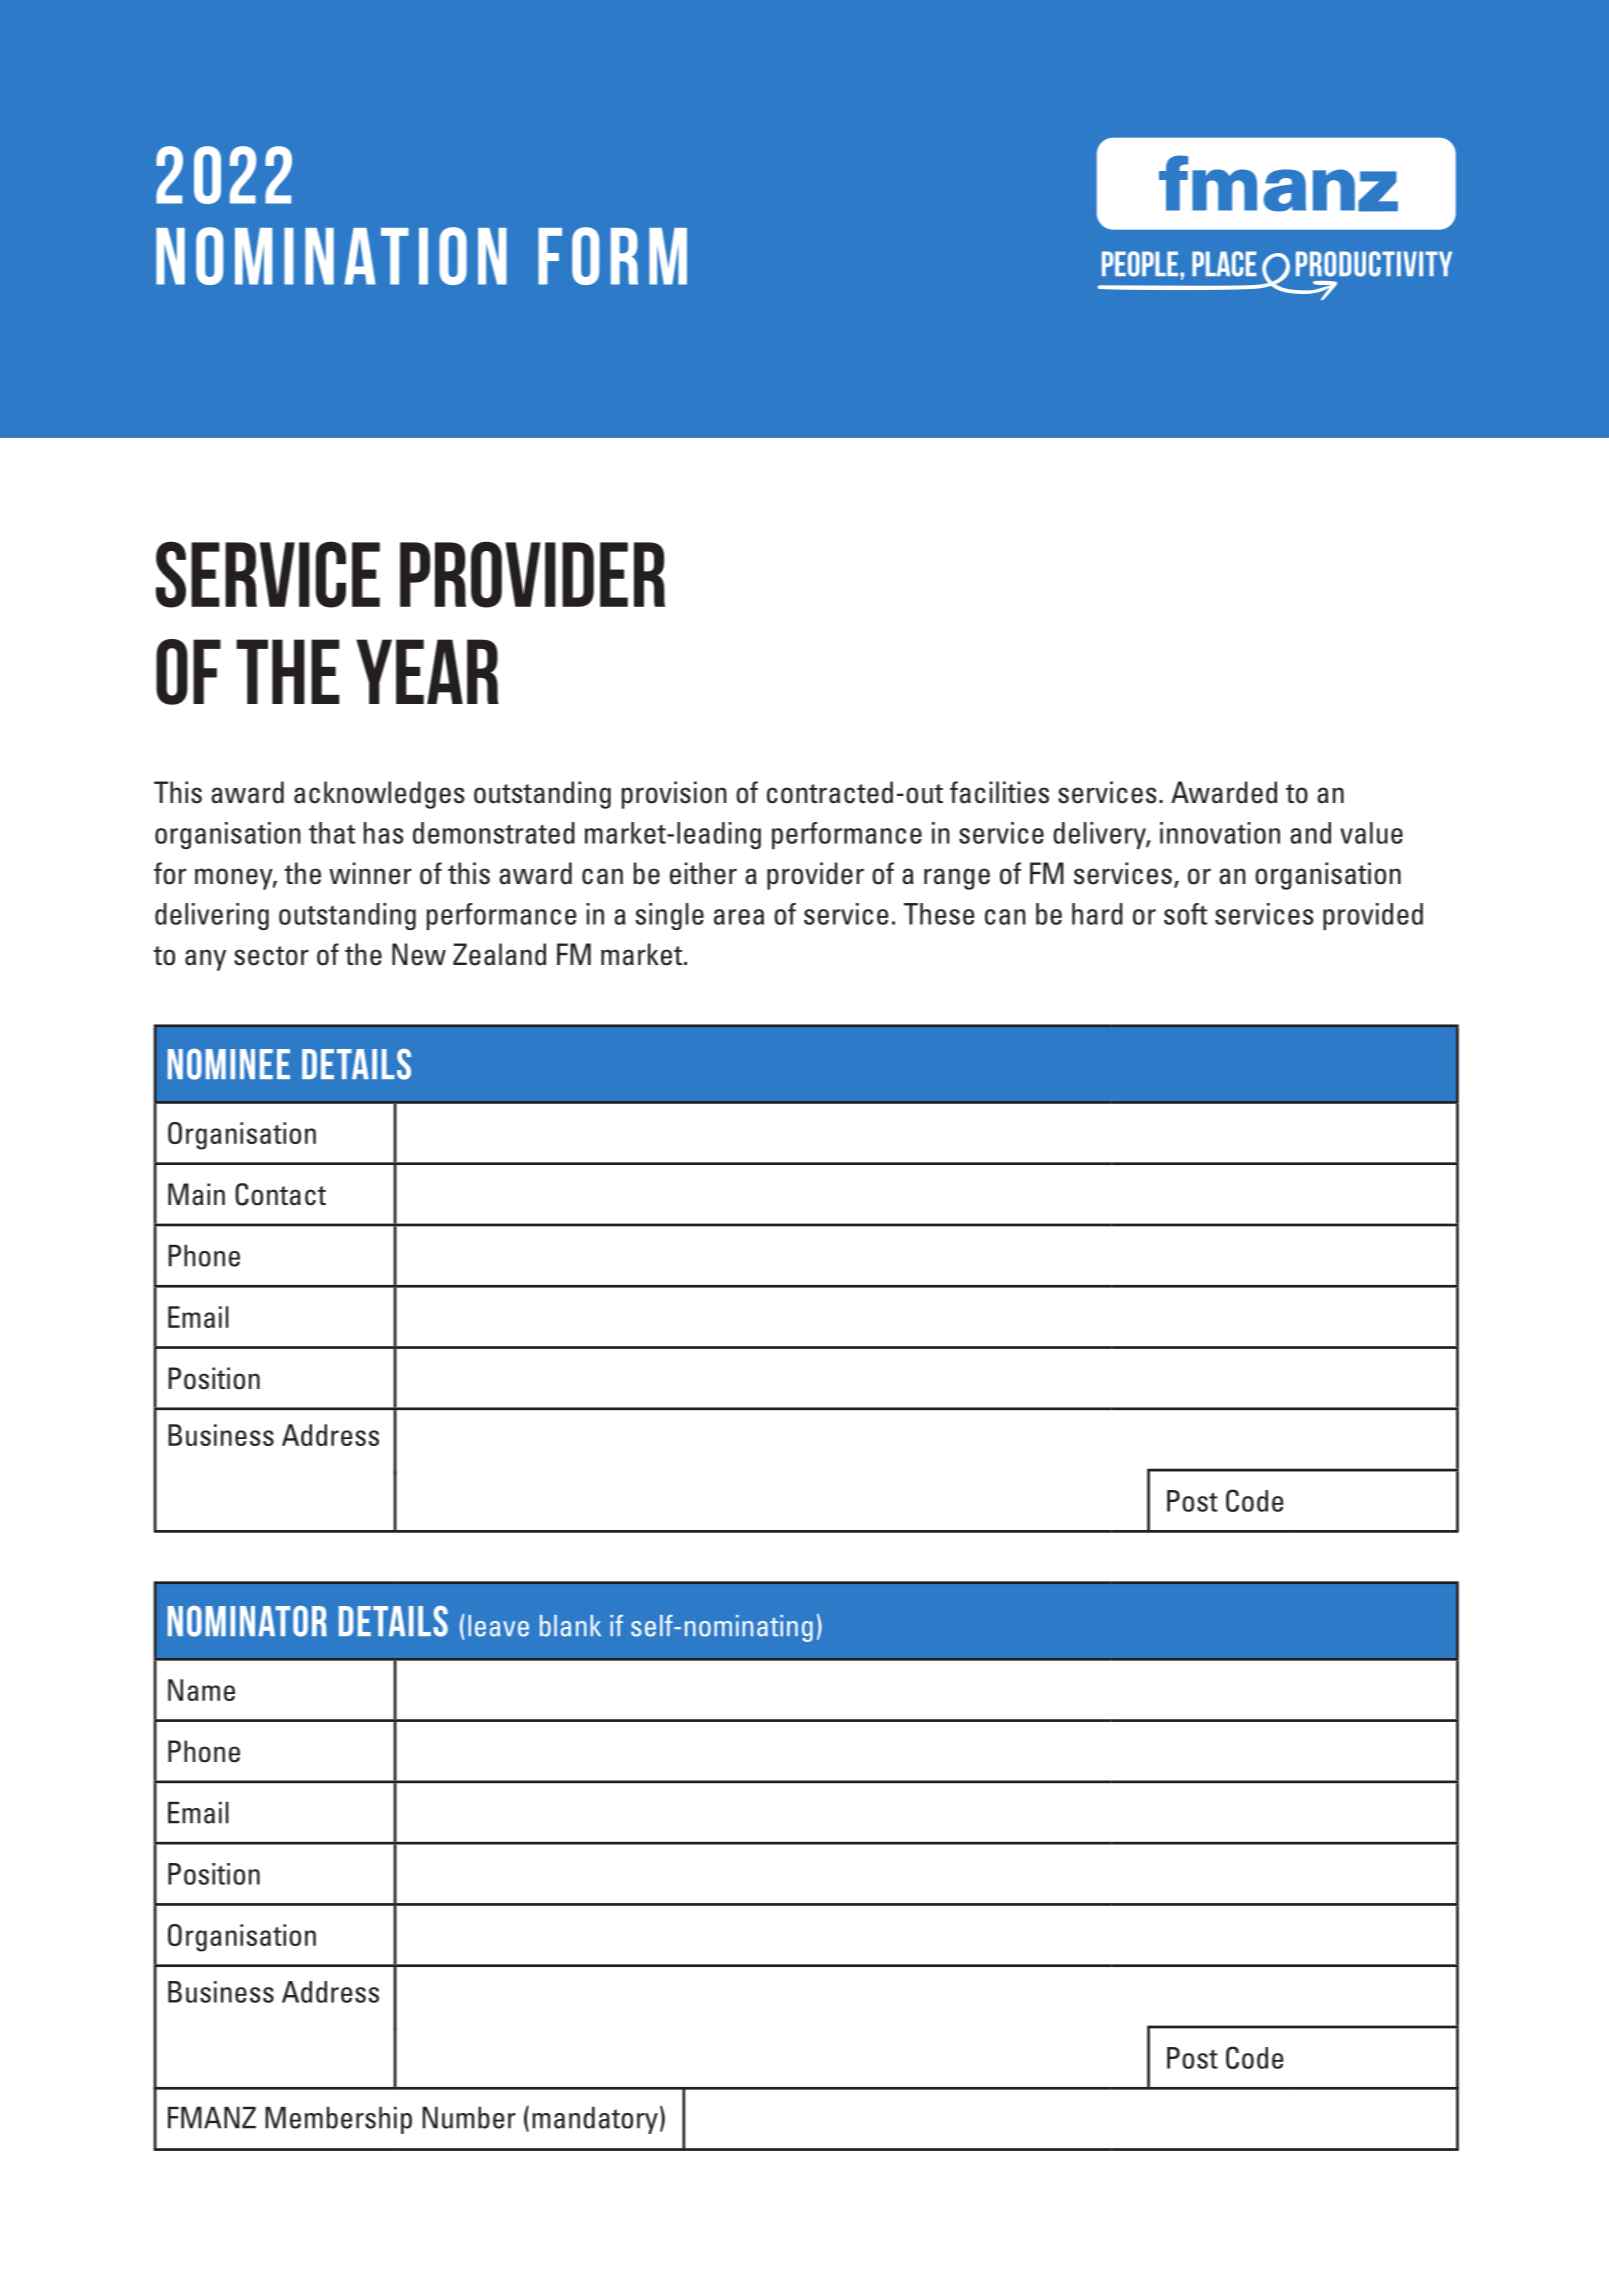 This screenshot has width=1609, height=2275. What do you see at coordinates (280, 1194) in the screenshot?
I see `Contact` at bounding box center [280, 1194].
